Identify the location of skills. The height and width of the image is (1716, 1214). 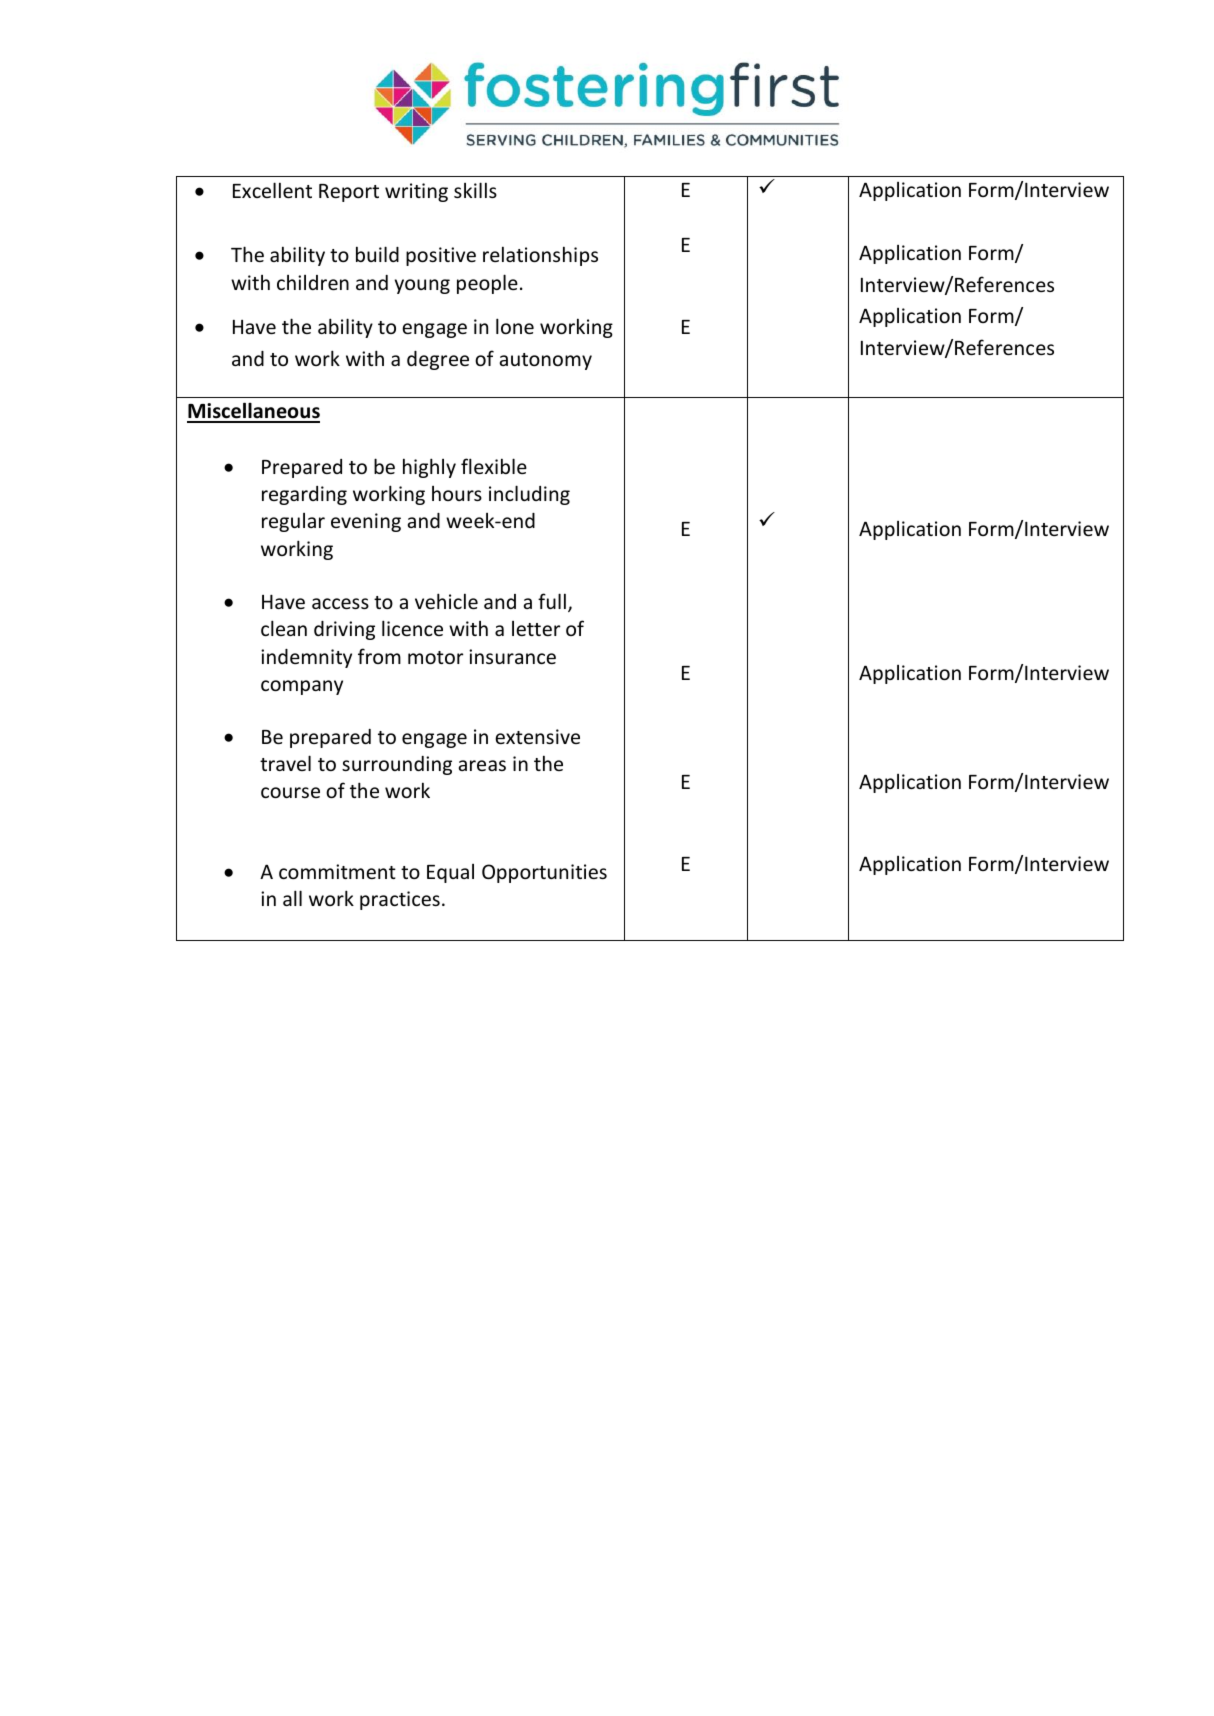
(475, 190).
